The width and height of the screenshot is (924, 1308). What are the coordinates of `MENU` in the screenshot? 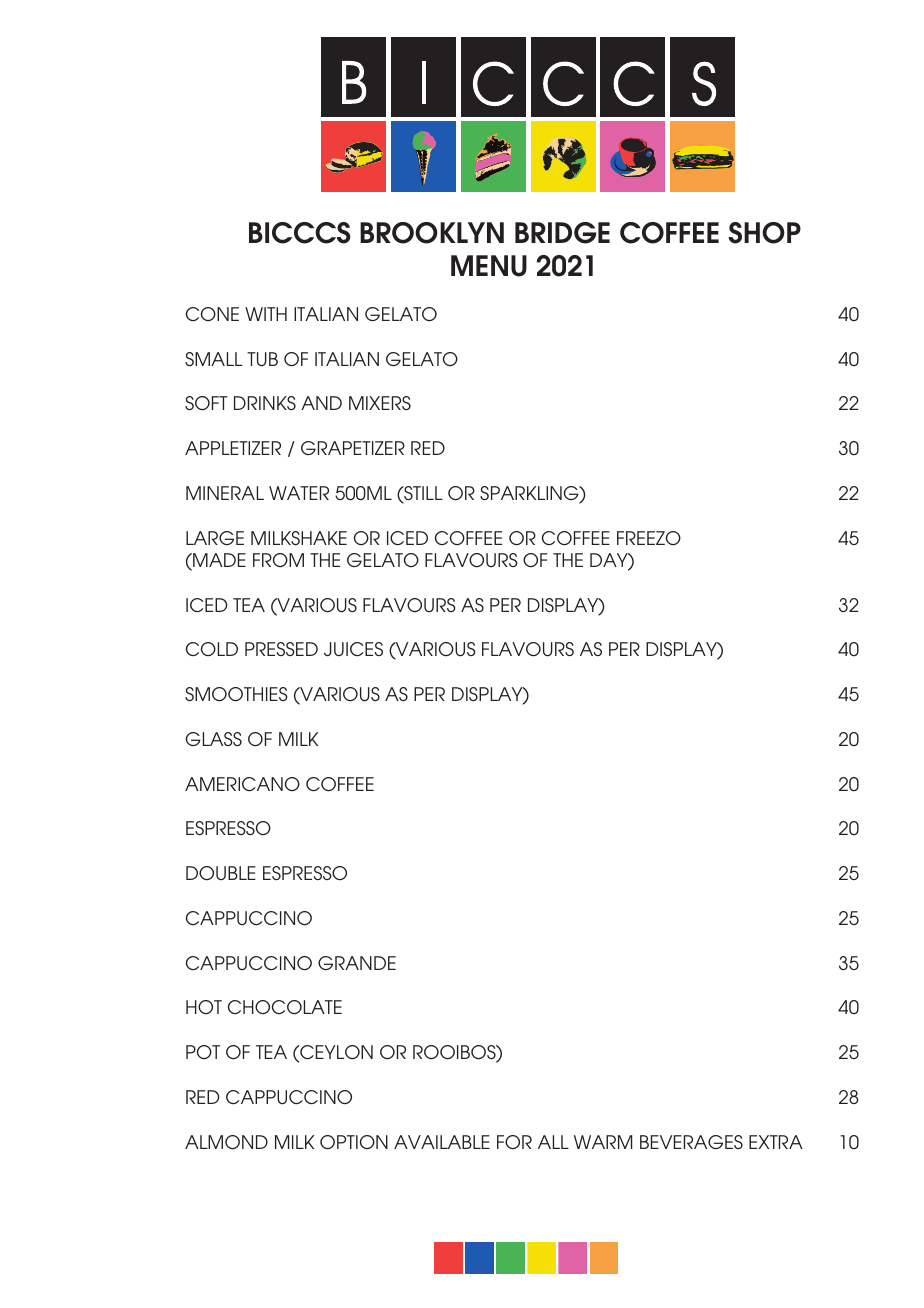 It's located at (489, 266).
